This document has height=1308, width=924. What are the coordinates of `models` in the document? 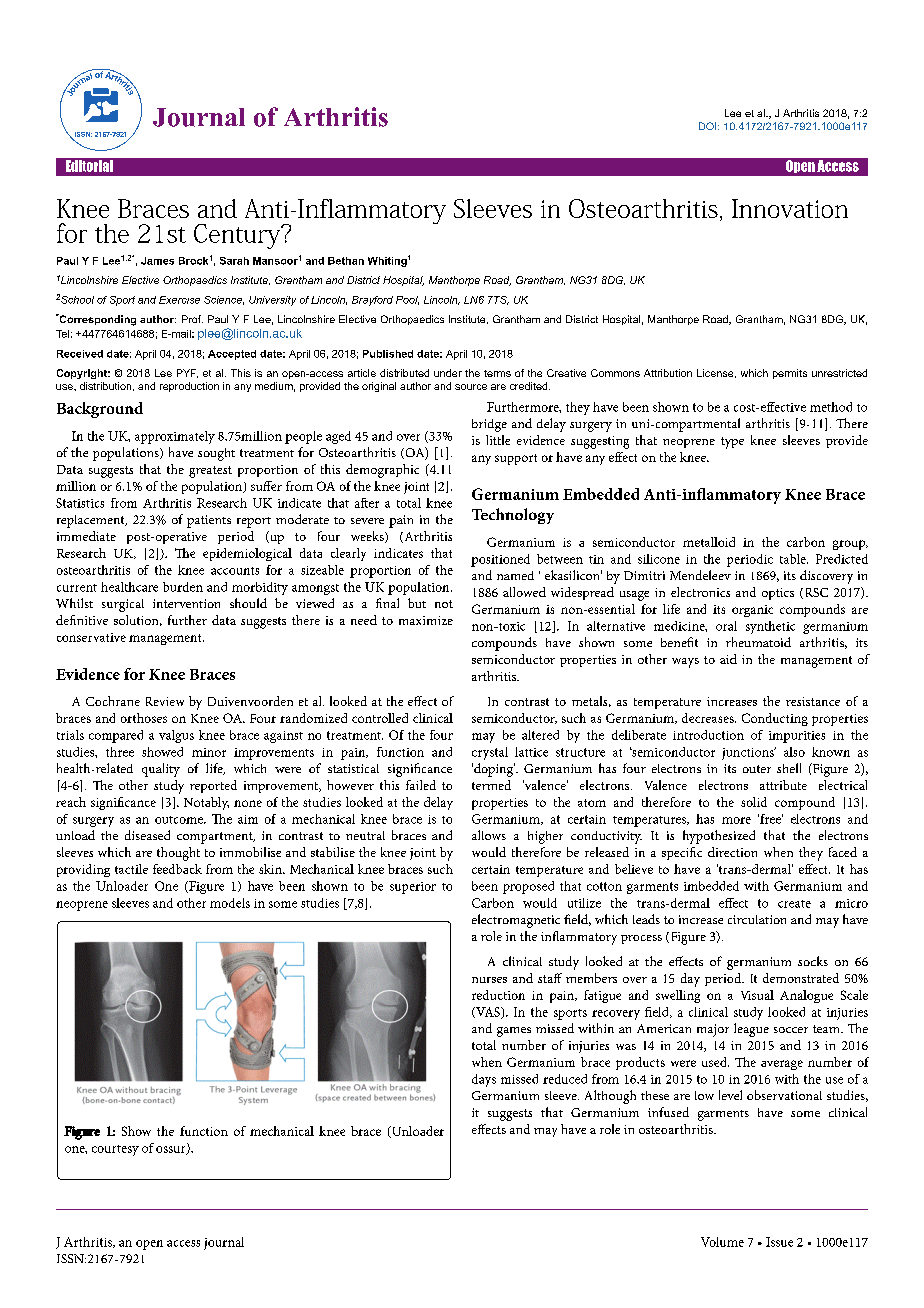 It's located at (230, 903).
